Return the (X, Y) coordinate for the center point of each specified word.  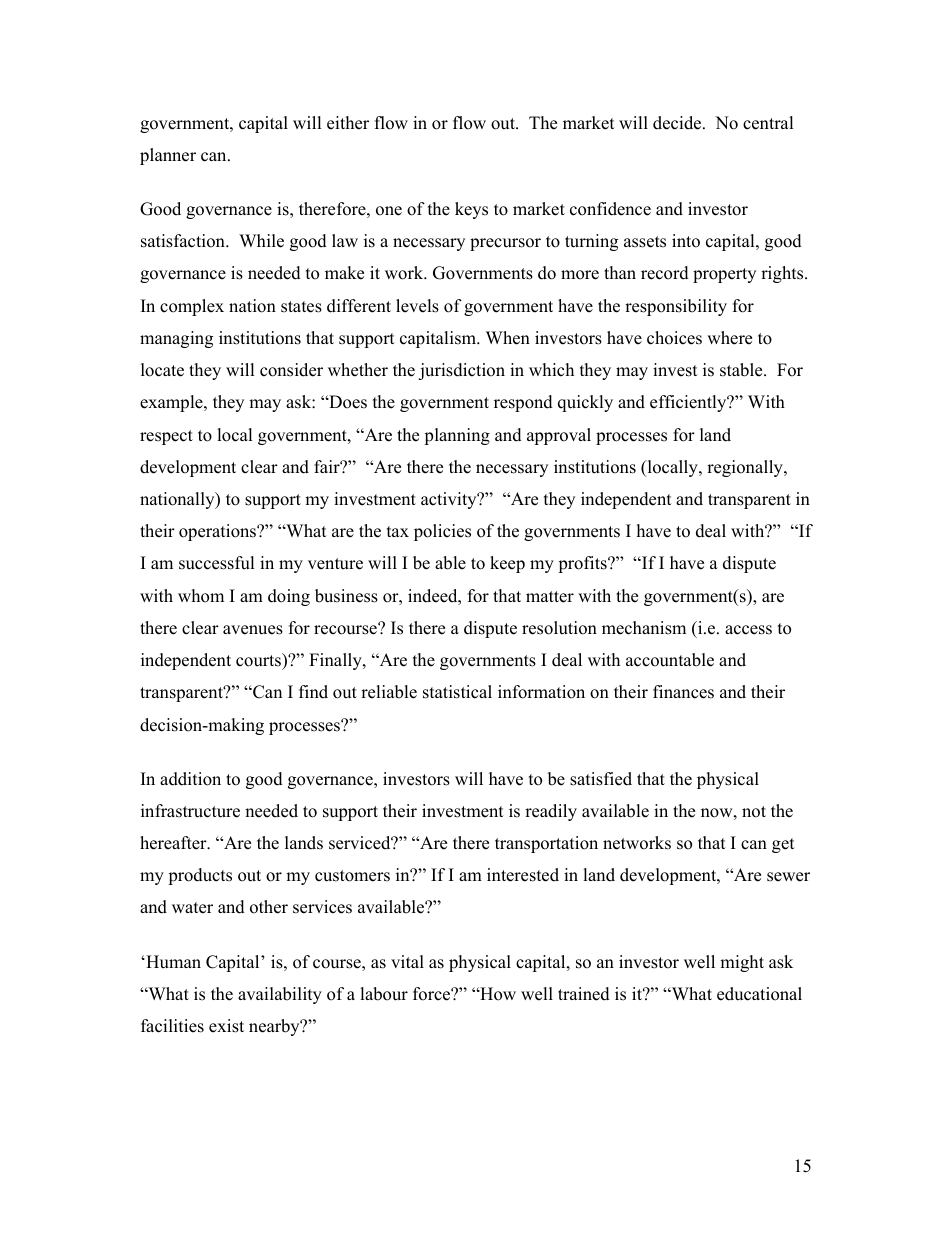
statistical (457, 692)
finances (683, 692)
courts (259, 660)
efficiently (689, 403)
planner (168, 156)
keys (471, 210)
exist (226, 1026)
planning (457, 436)
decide (678, 123)
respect (166, 437)
